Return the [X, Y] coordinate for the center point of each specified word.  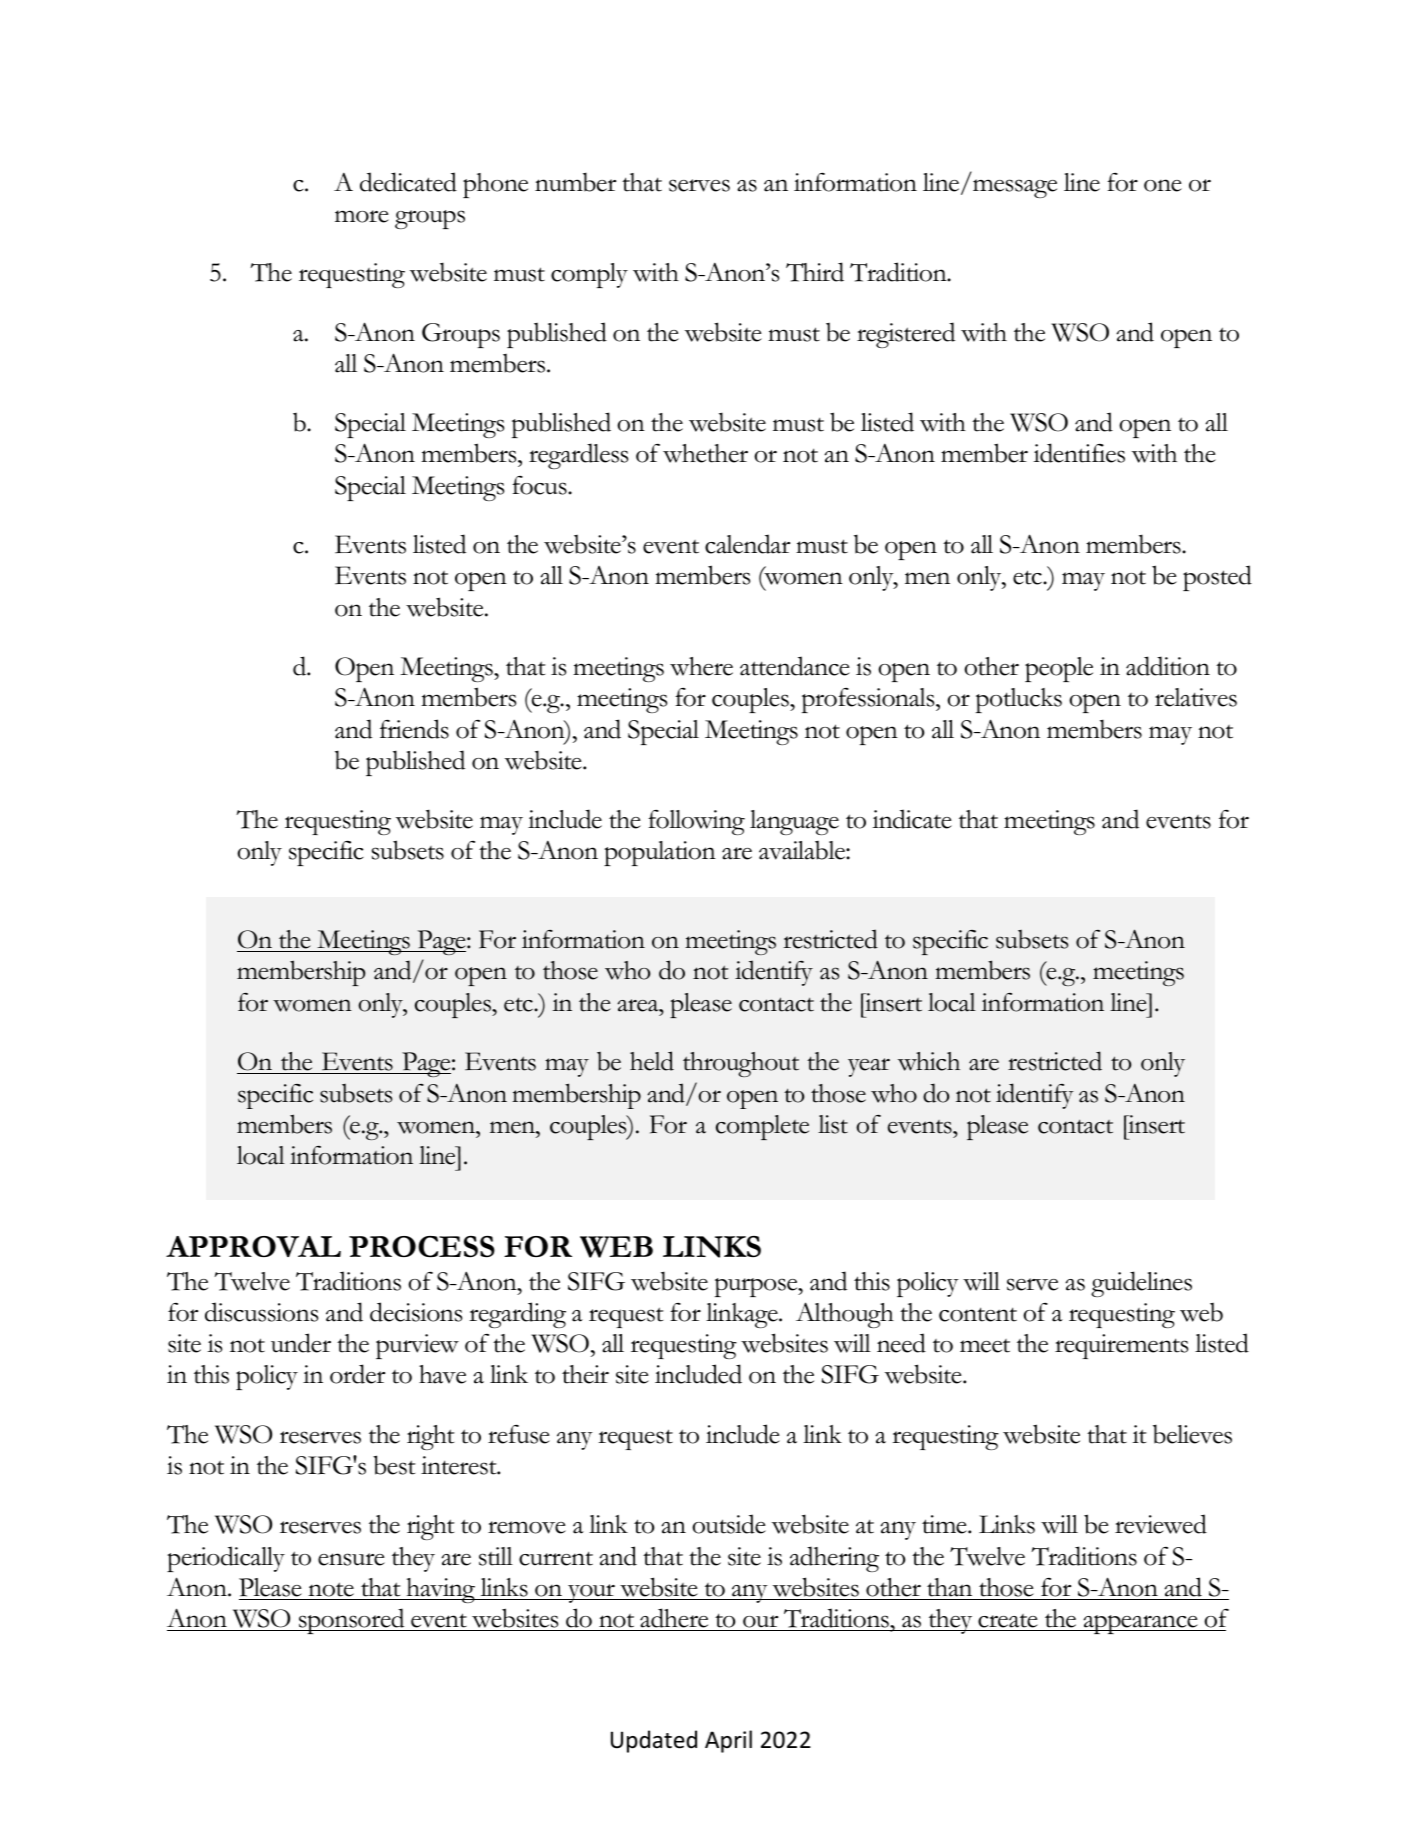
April [728, 1741]
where [701, 666]
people [1059, 669]
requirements [1121, 1346]
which [929, 1061]
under [301, 1343]
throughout [741, 1064]
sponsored [352, 1621]
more [362, 216]
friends [414, 729]
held [652, 1061]
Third [815, 272]
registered [906, 335]
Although [845, 1315]
